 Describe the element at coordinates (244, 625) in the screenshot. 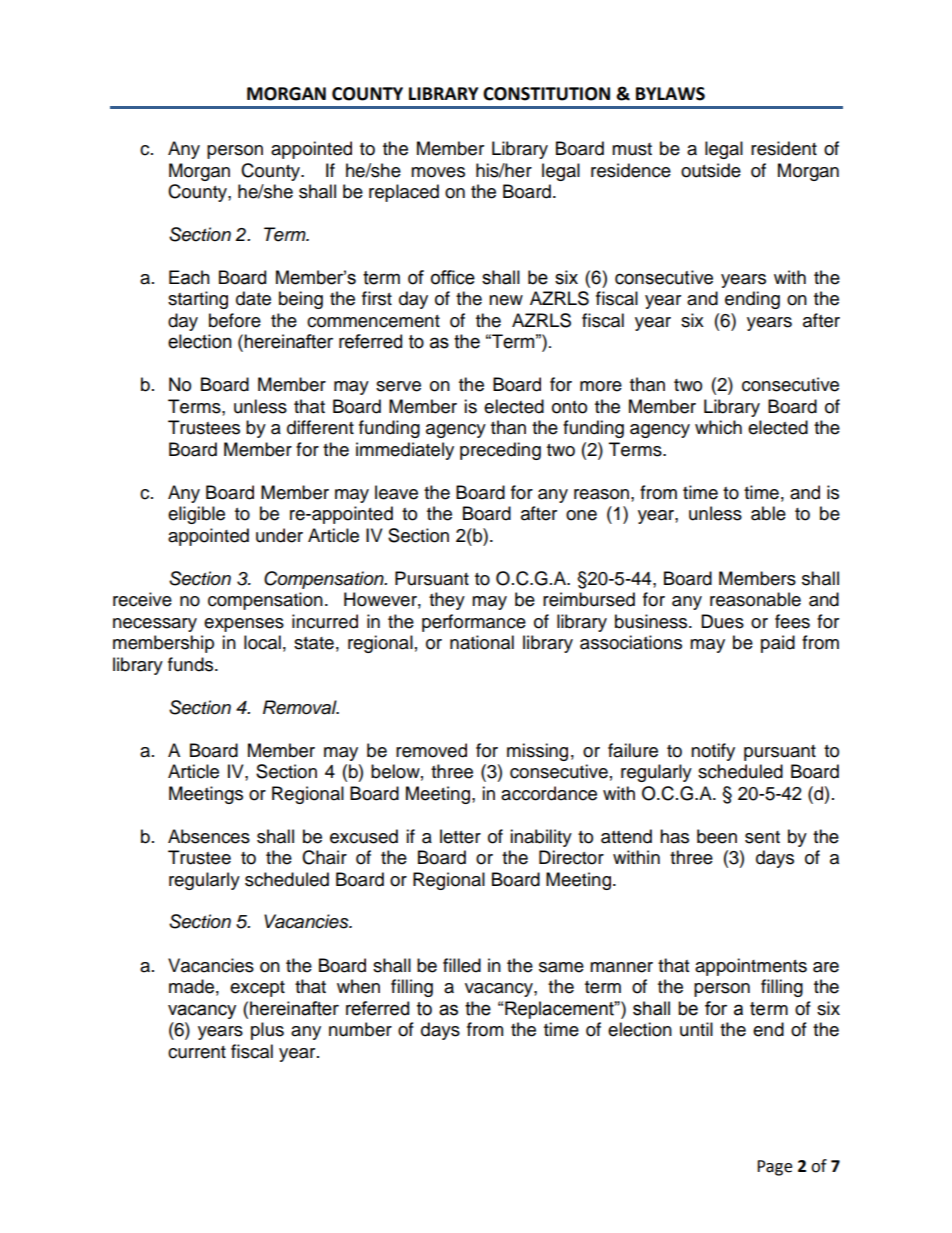

I see `expenses` at that location.
